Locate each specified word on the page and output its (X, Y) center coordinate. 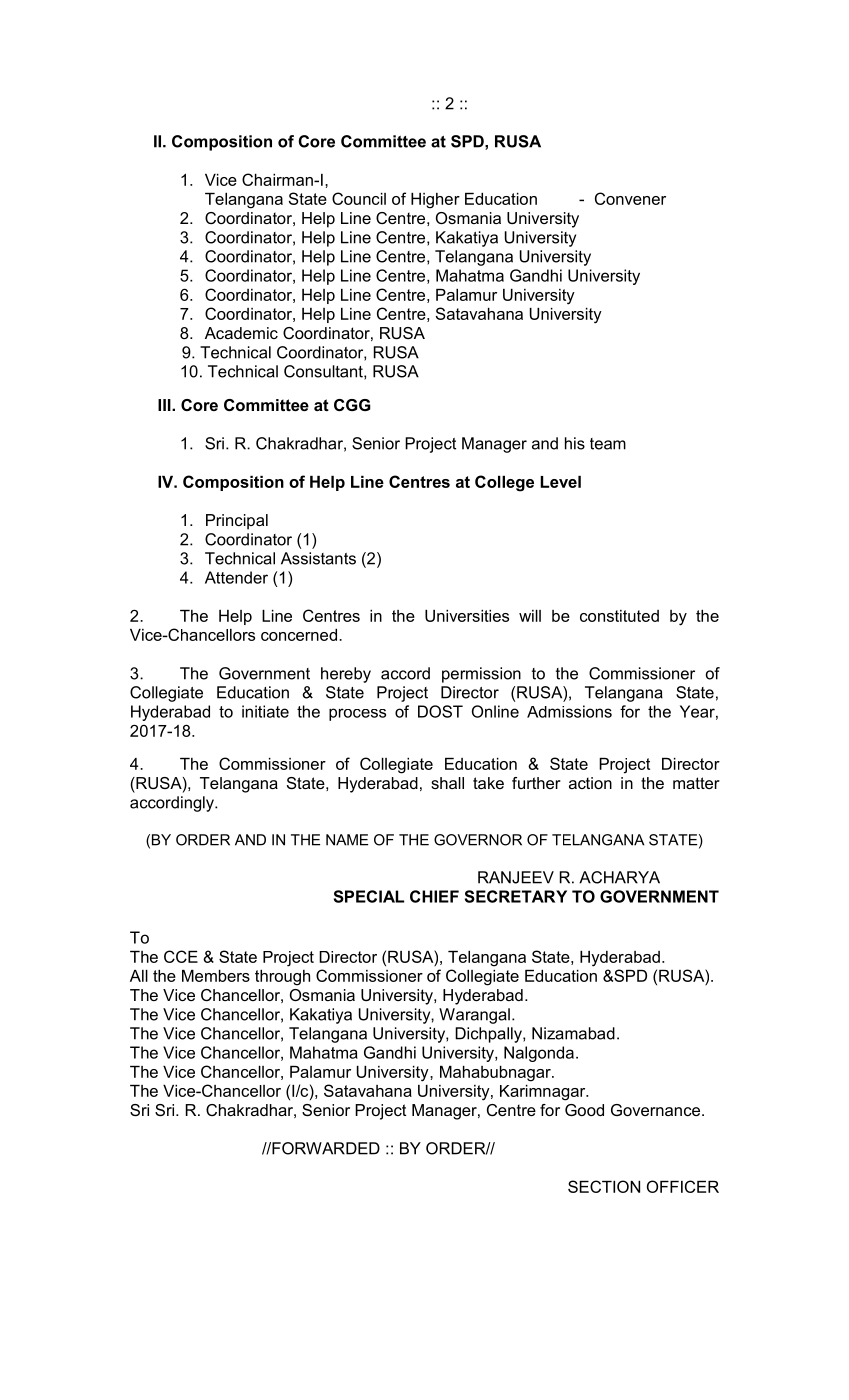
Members (216, 976)
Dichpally (489, 1035)
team (608, 444)
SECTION (604, 1186)
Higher (435, 201)
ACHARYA (619, 877)
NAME (347, 840)
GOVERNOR (478, 840)
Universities (467, 616)
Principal (237, 522)
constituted (619, 616)
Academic (241, 333)
